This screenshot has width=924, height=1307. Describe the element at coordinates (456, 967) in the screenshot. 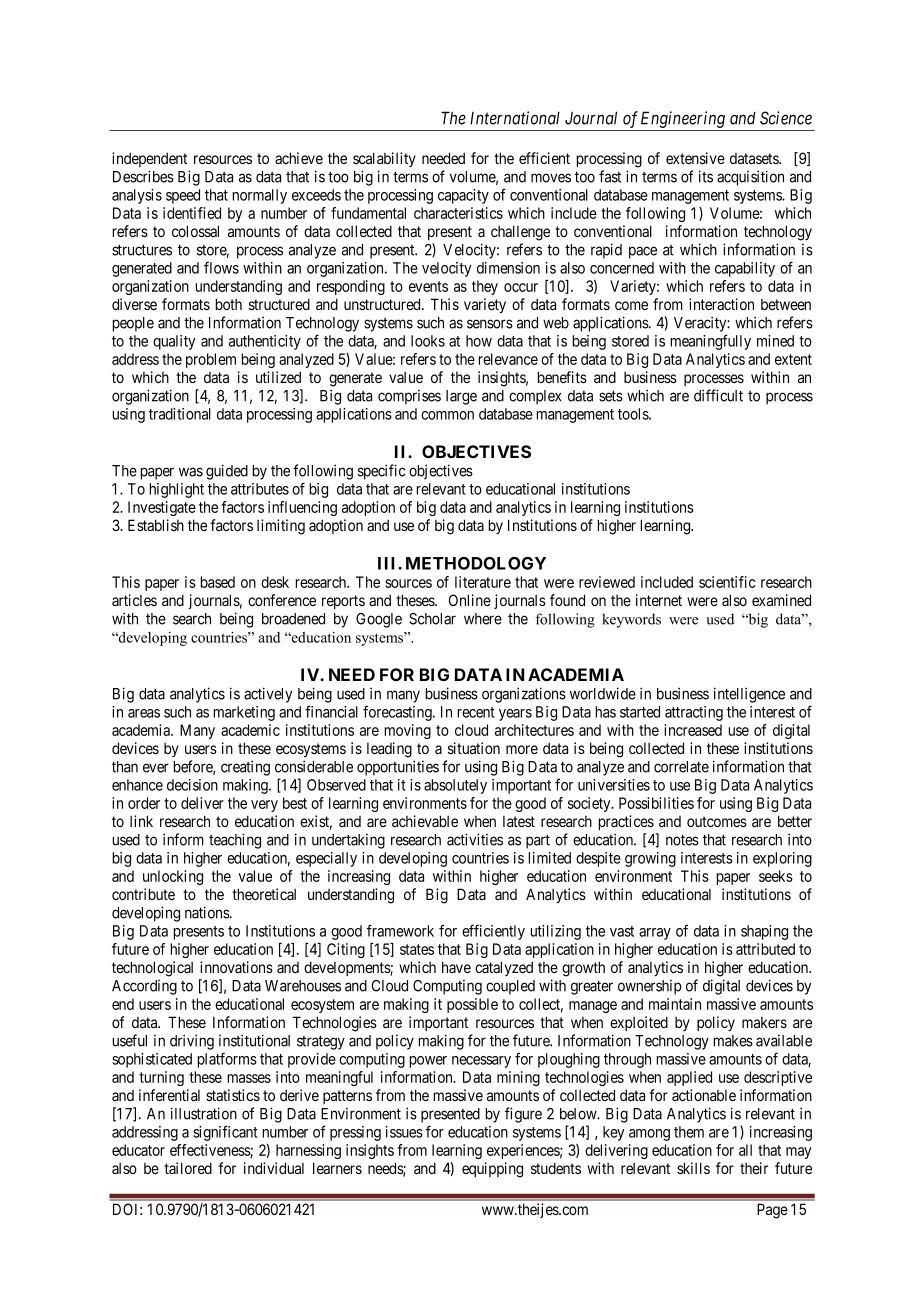

I see `have` at that location.
